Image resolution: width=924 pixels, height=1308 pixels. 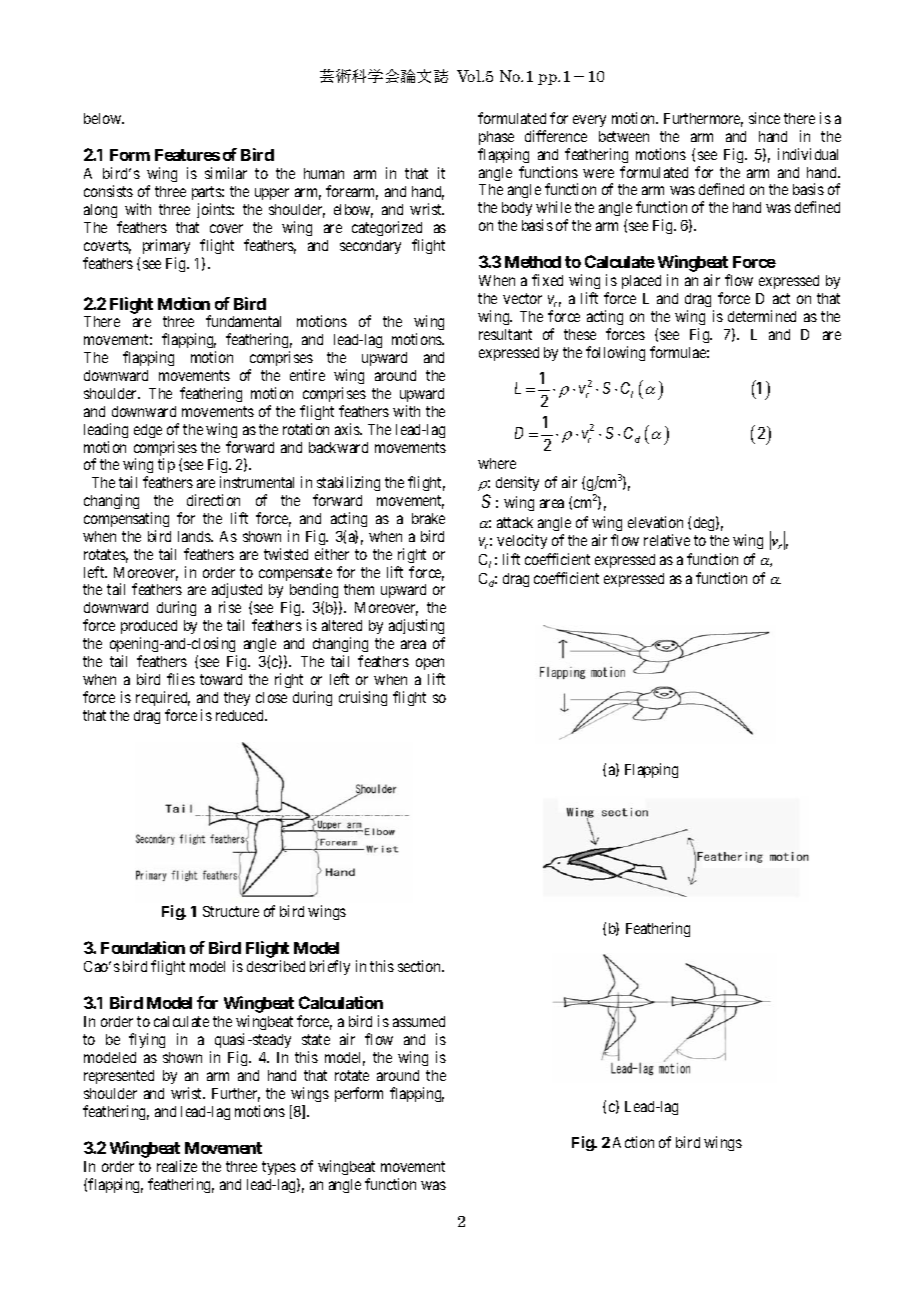 What do you see at coordinates (496, 138) in the image?
I see `phase` at bounding box center [496, 138].
